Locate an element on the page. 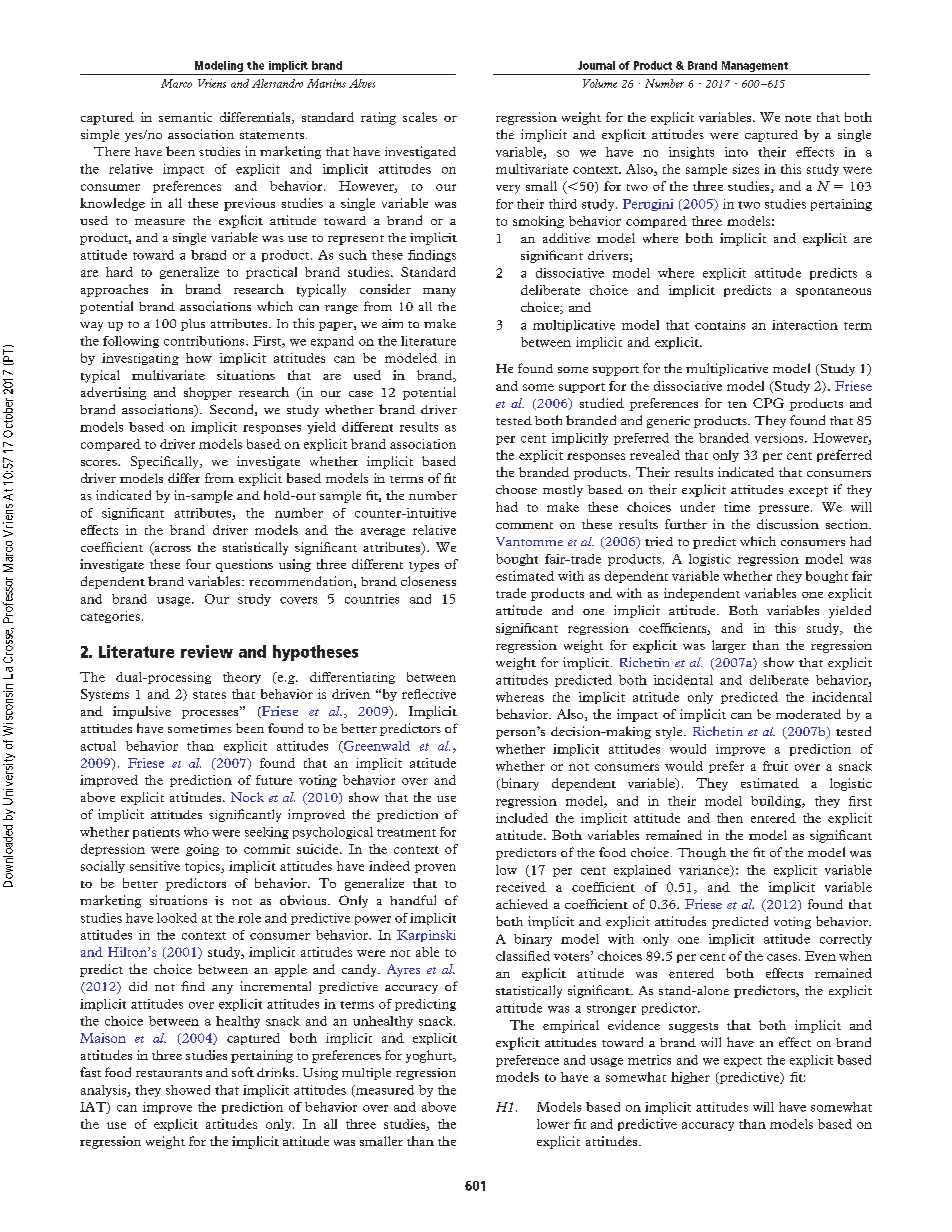  states is located at coordinates (209, 695).
